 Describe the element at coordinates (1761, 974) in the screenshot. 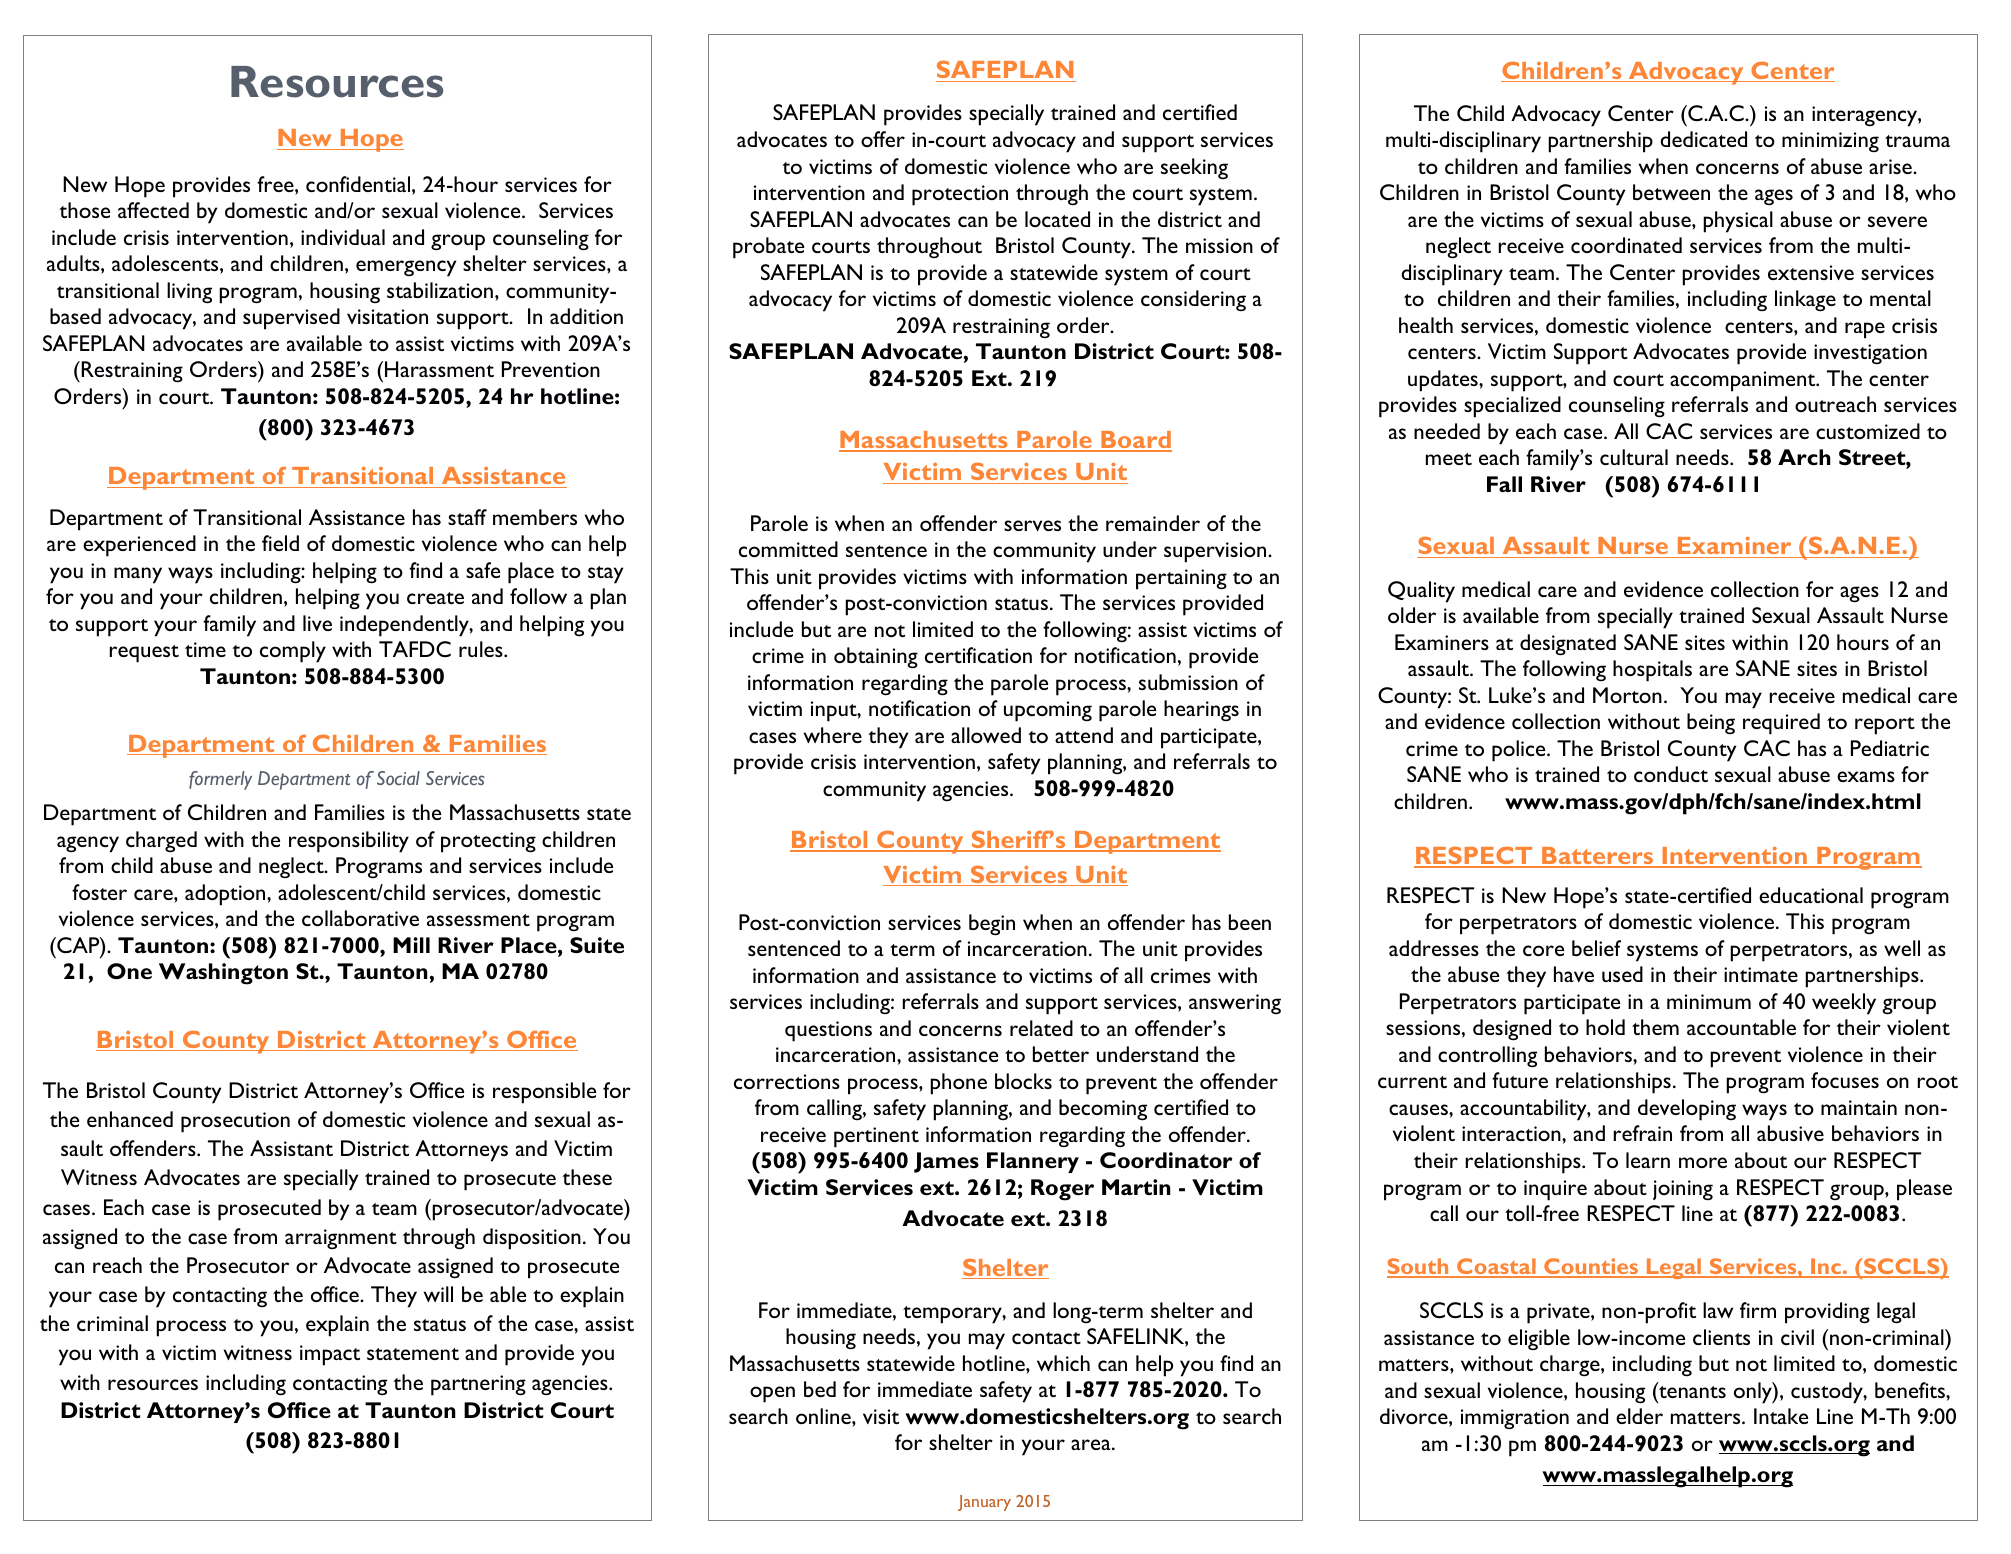

I see `intimate` at that location.
